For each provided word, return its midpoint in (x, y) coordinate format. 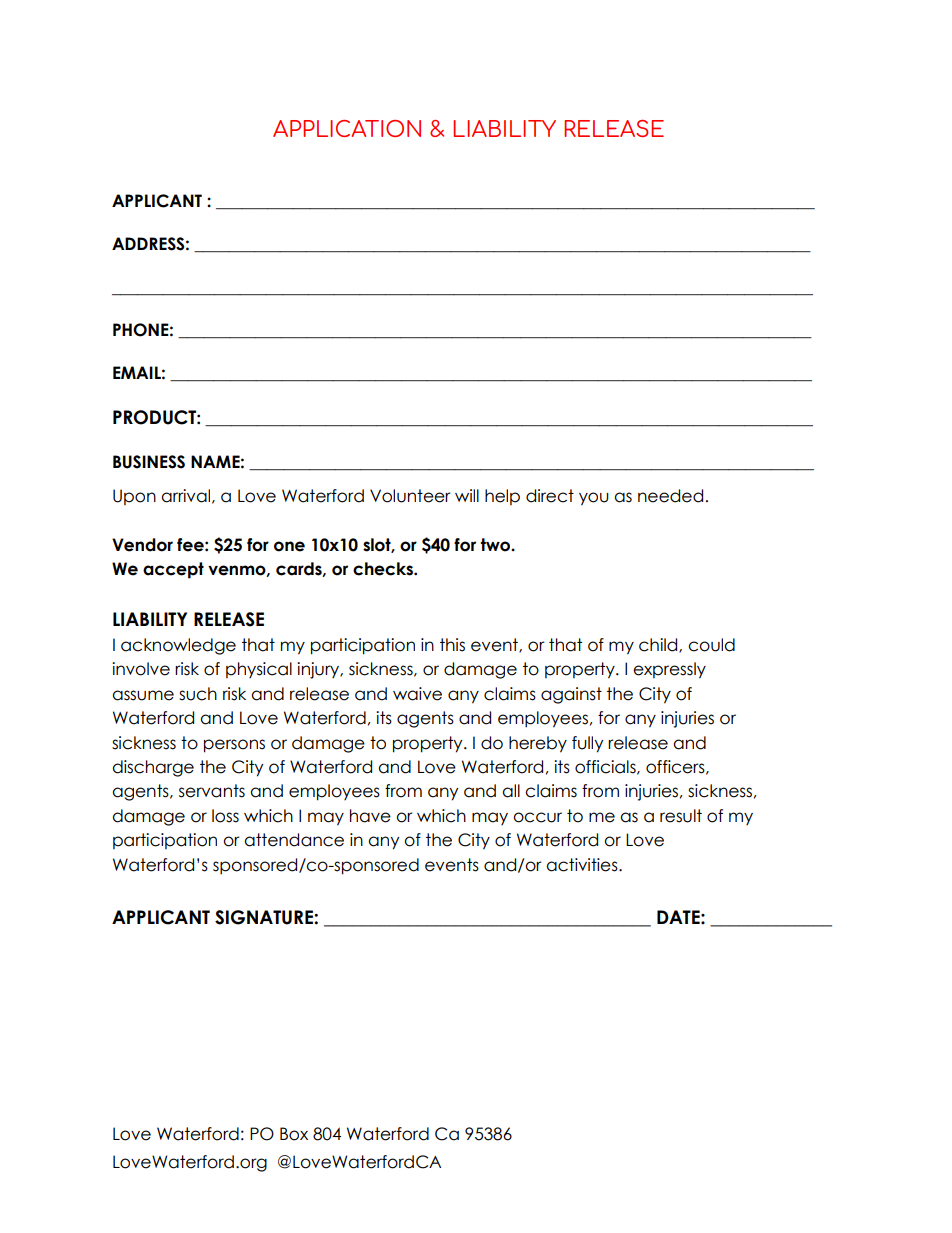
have (370, 816)
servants (212, 791)
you (594, 499)
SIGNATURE (265, 917)
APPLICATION (347, 128)
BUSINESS (149, 462)
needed (670, 496)
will (467, 495)
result (681, 816)
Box (294, 1134)
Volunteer (410, 496)
